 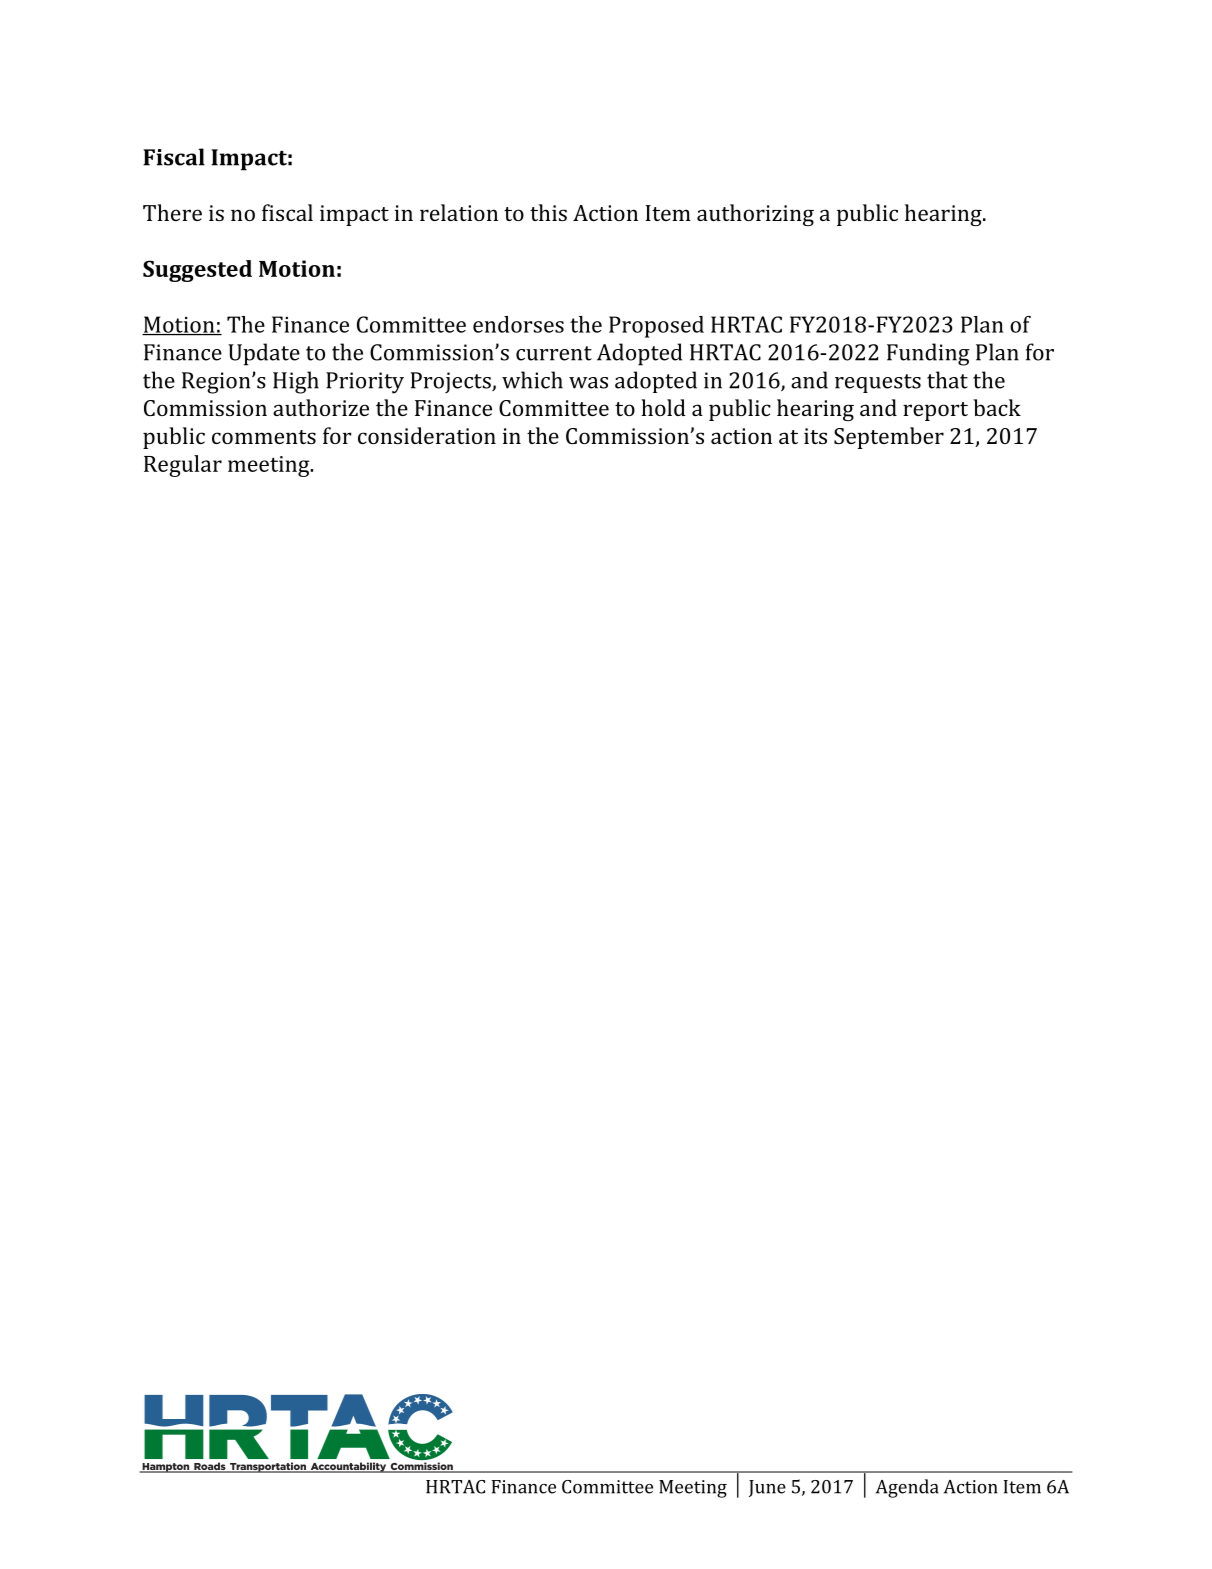 I want to click on consideration, so click(x=427, y=435).
